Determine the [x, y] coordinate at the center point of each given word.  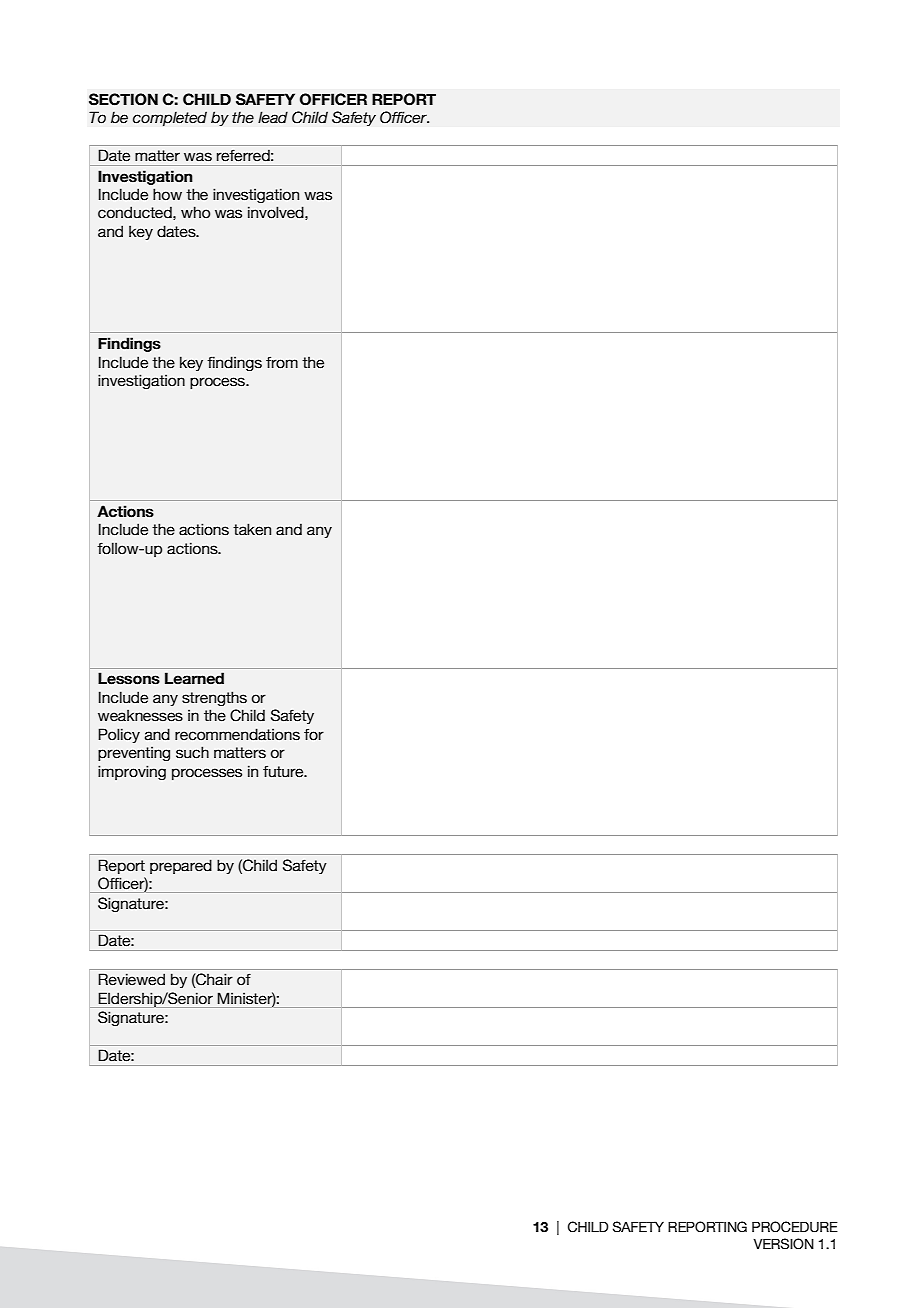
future [284, 771]
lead [273, 117]
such [192, 752]
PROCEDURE [795, 1227]
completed [170, 119]
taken [252, 529]
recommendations [237, 734]
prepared [181, 866]
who [195, 212]
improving [132, 772]
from [282, 362]
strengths [214, 698]
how [167, 194]
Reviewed [131, 979]
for [314, 734]
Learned [194, 678]
